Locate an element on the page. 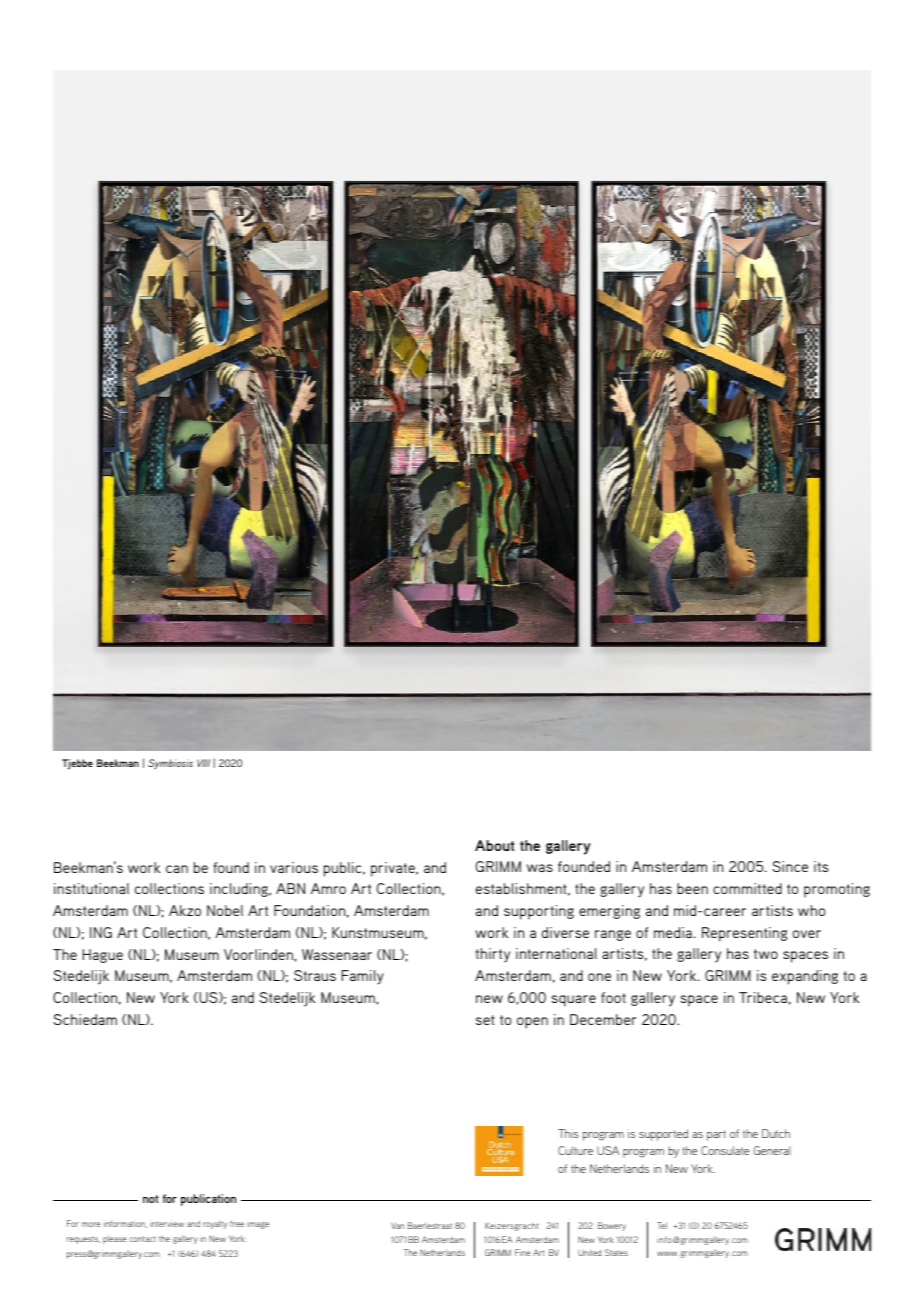 The height and width of the document is (1308, 924). Dutch is located at coordinates (776, 1133).
